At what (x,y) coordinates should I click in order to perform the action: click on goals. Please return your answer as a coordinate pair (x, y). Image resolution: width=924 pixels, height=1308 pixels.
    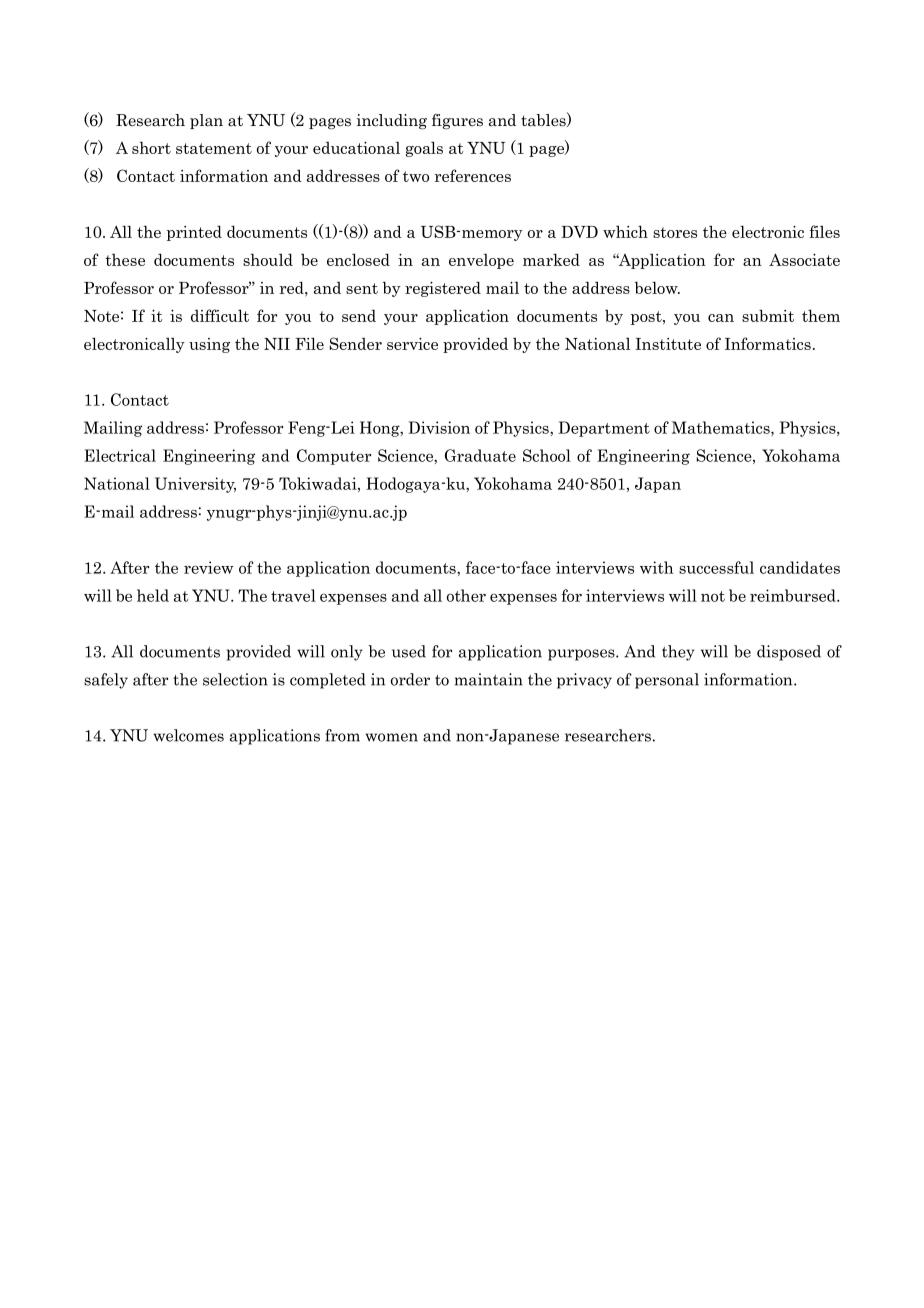
    Looking at the image, I should click on (424, 149).
